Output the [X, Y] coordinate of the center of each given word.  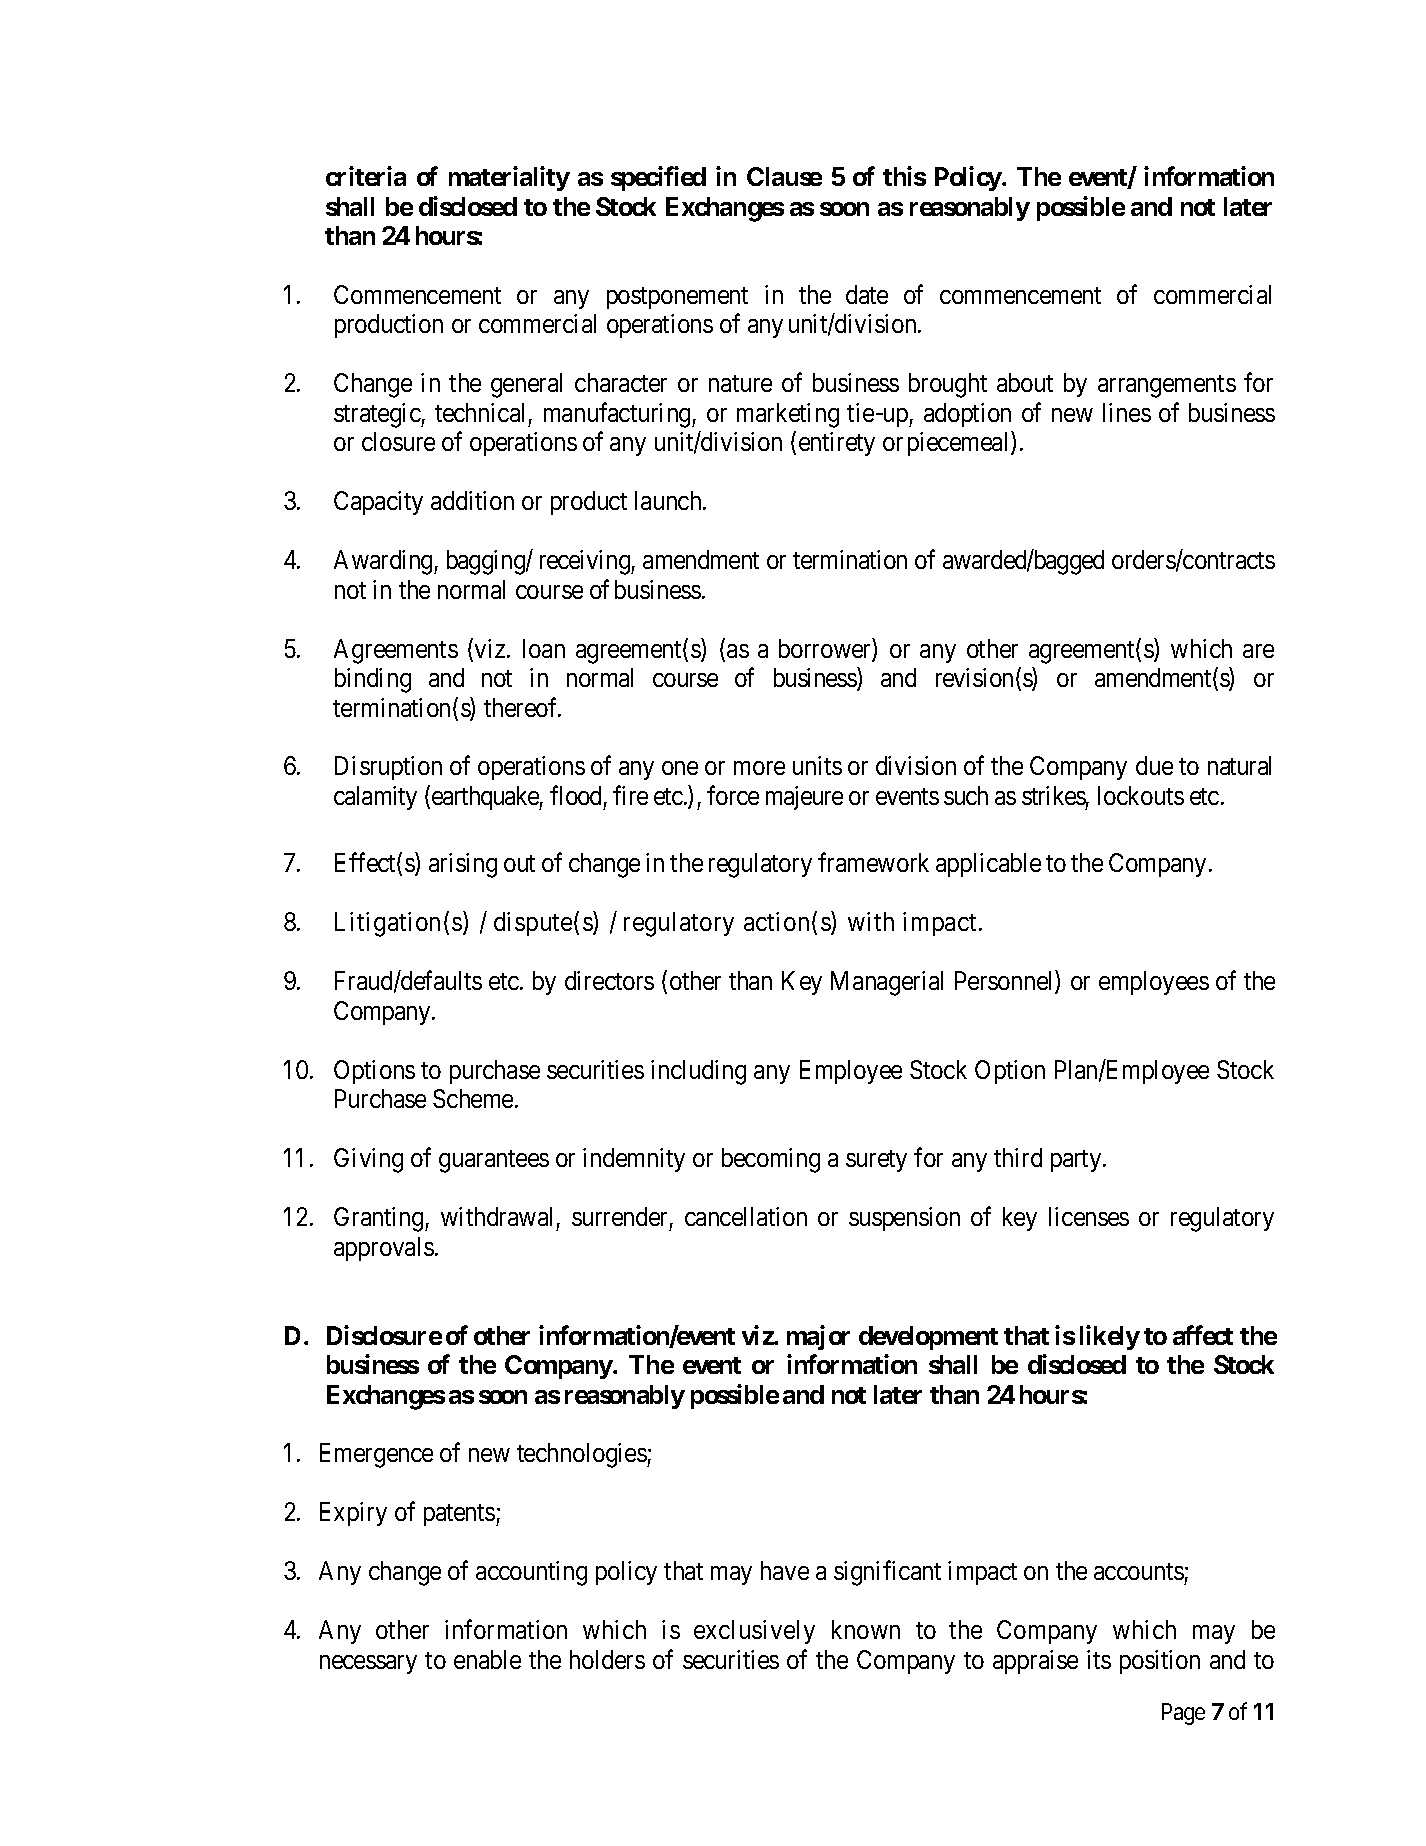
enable [487, 1659]
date [867, 294]
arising [463, 865]
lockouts [1141, 795]
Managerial [887, 983]
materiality [509, 179]
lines [1127, 412]
